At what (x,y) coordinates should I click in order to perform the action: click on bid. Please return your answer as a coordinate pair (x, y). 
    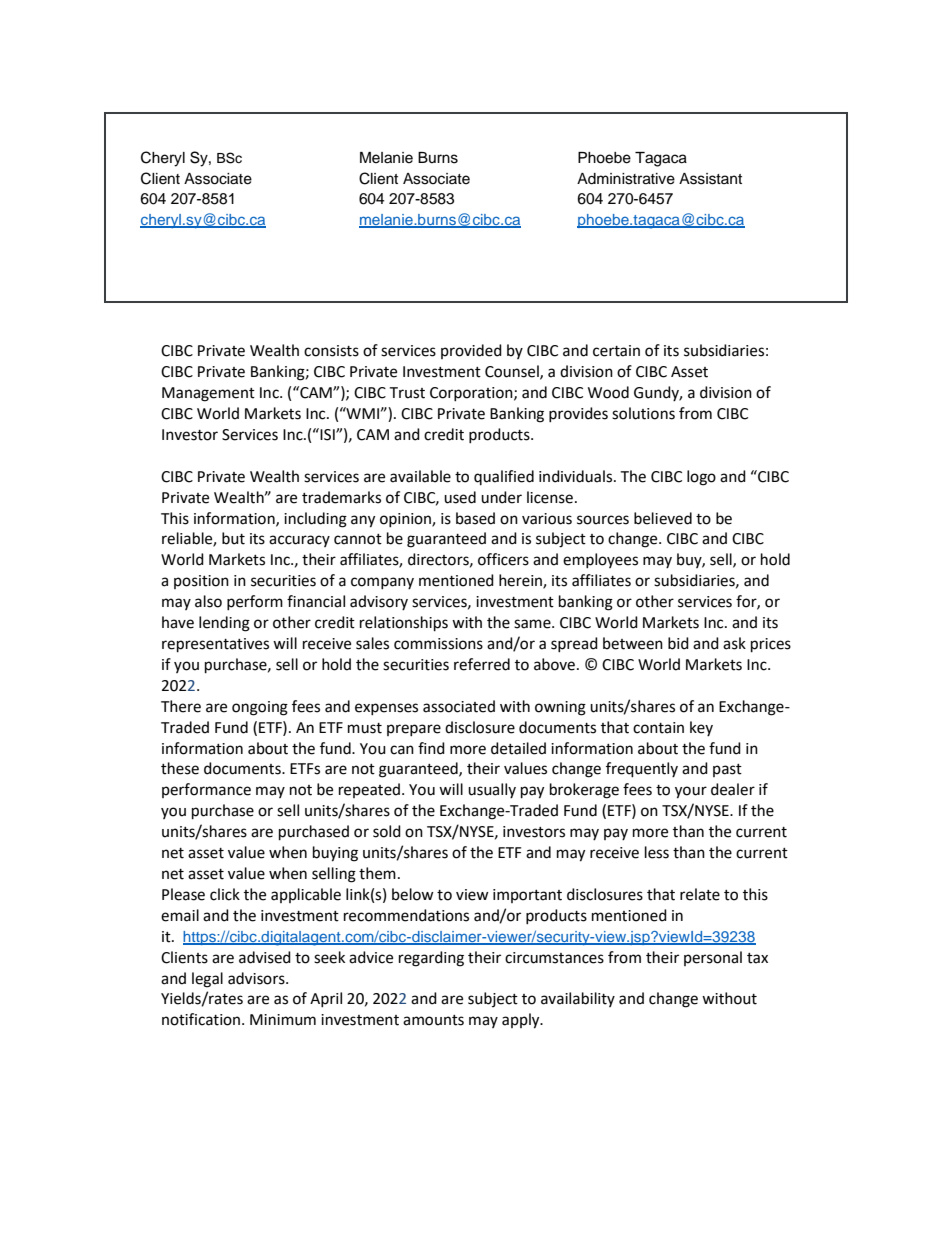
    Looking at the image, I should click on (678, 643).
